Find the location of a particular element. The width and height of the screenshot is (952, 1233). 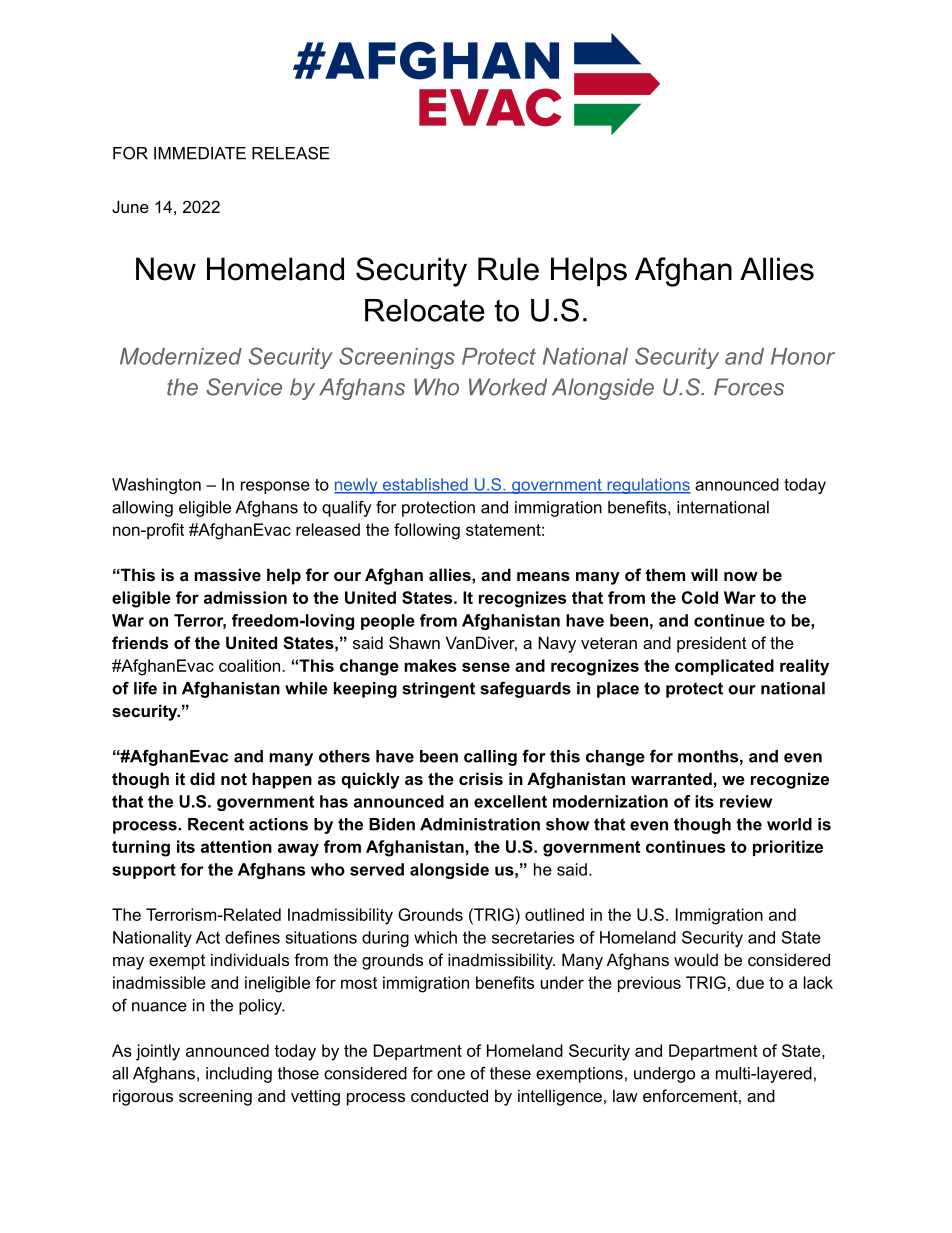

prioritize is located at coordinates (788, 848).
